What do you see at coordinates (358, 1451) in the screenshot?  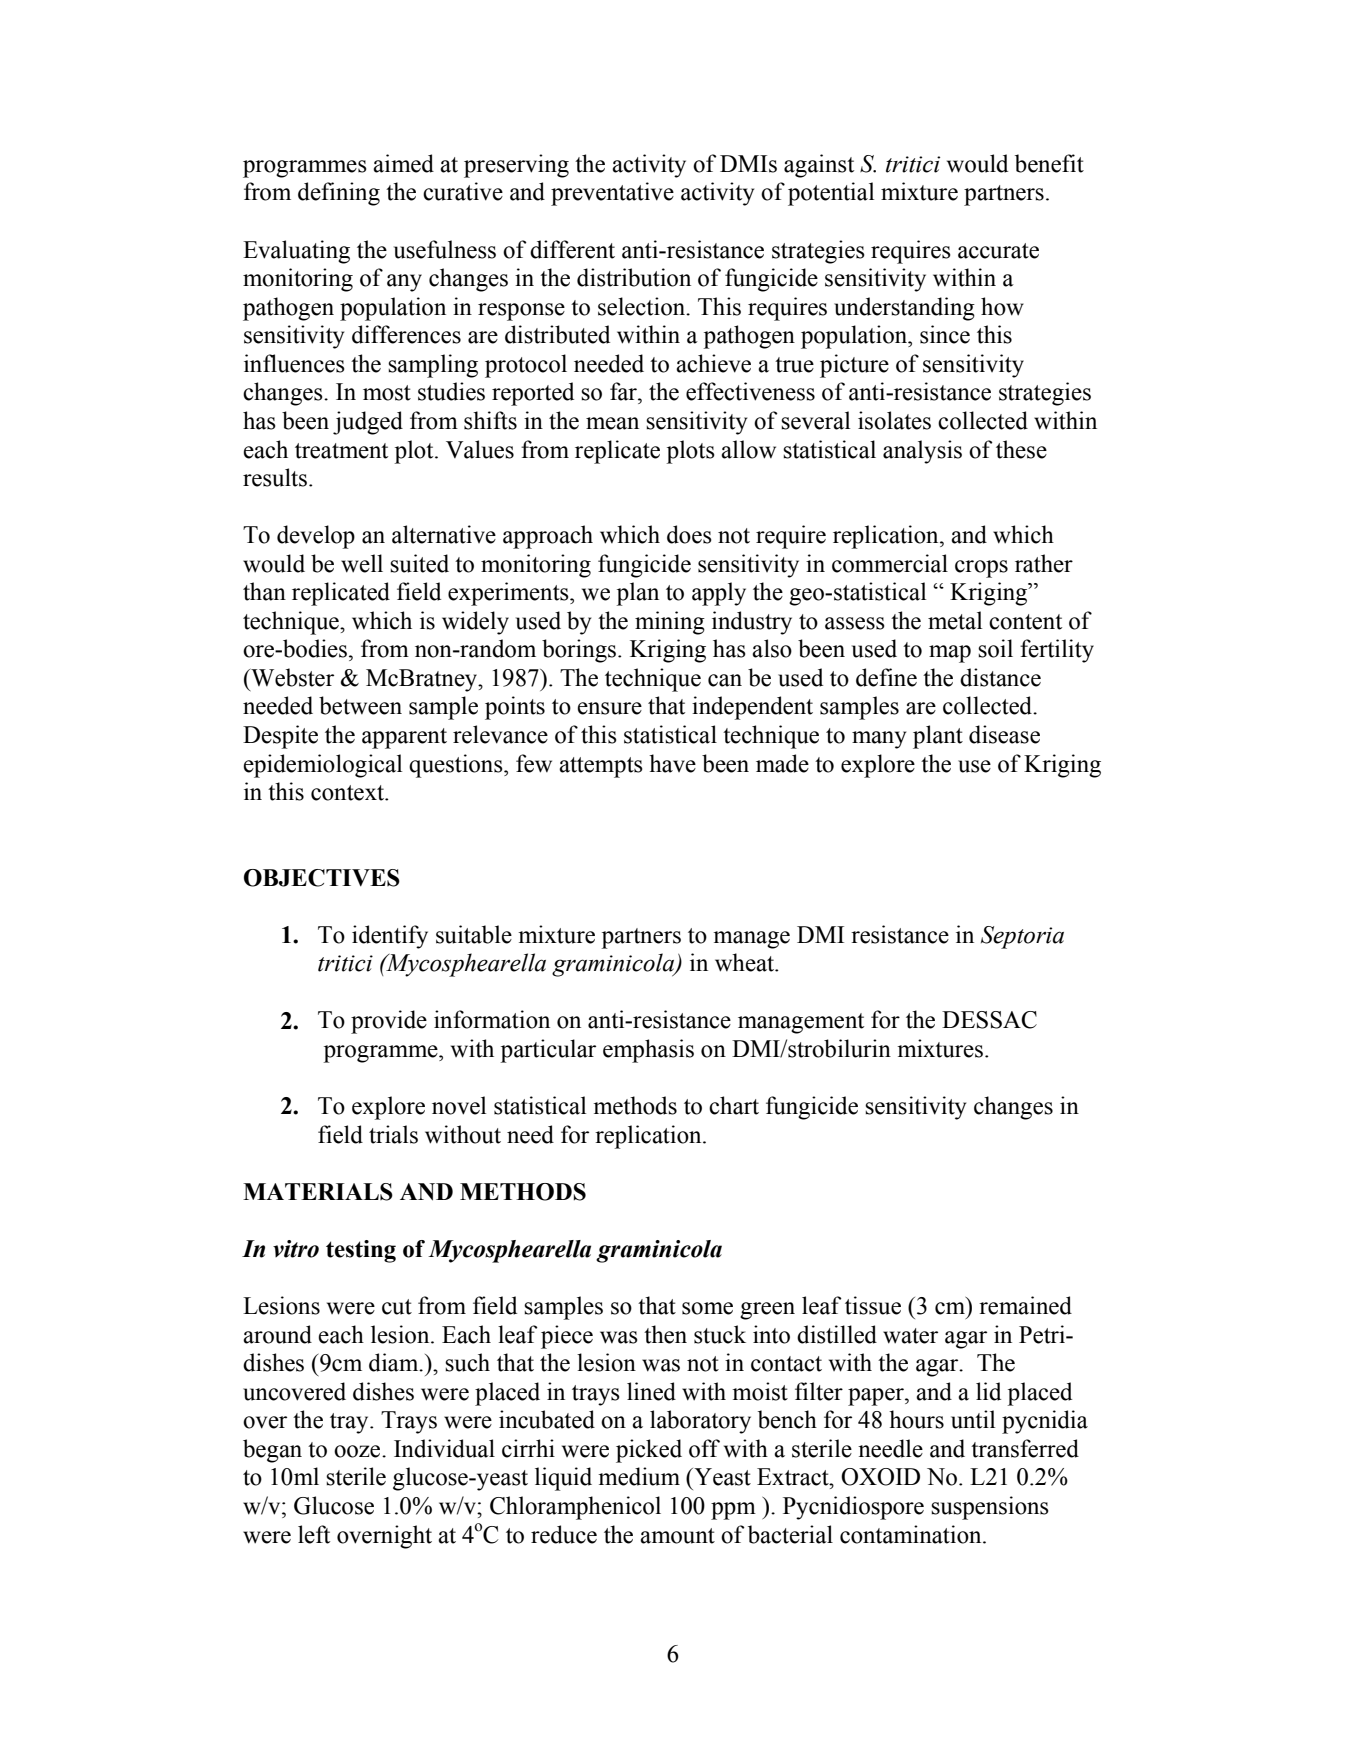 I see `ooze` at bounding box center [358, 1451].
